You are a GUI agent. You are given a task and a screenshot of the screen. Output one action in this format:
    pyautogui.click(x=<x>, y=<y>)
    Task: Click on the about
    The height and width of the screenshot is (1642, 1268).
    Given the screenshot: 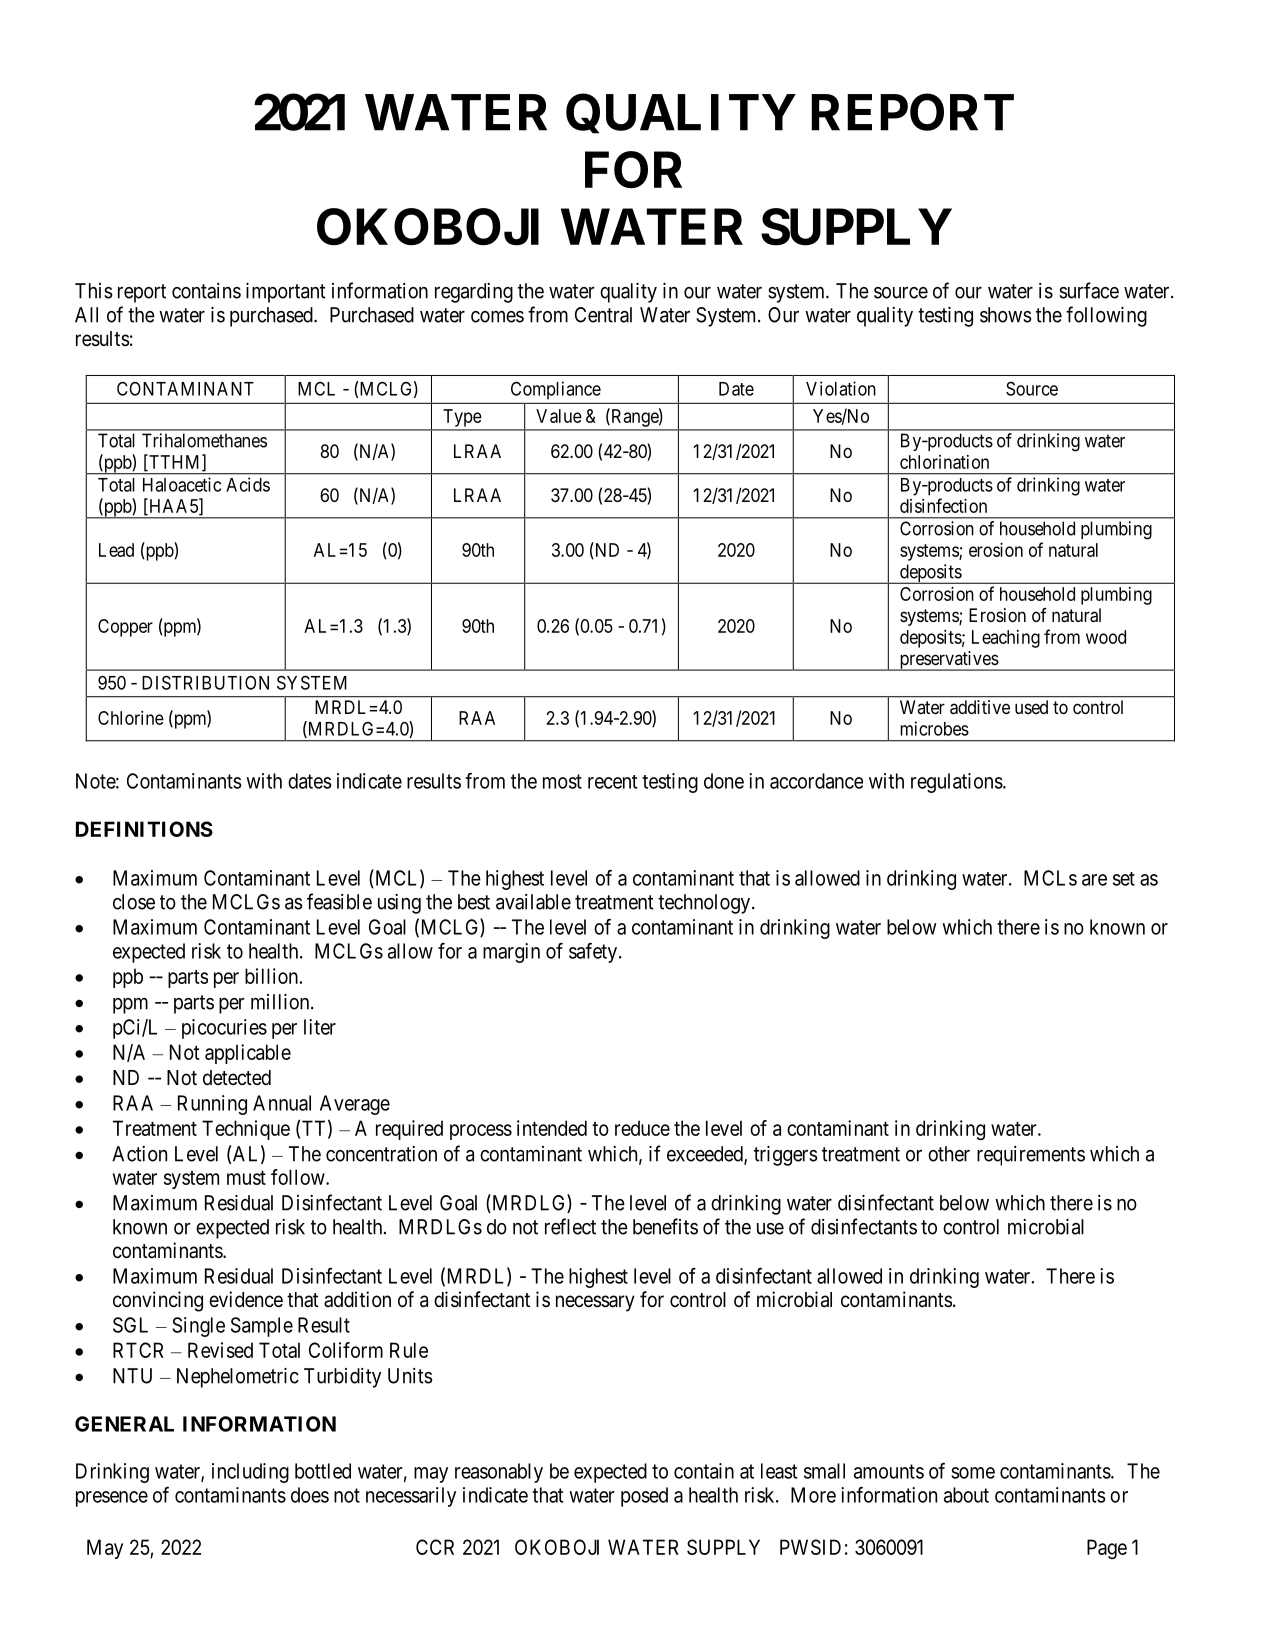 What is the action you would take?
    pyautogui.click(x=966, y=1495)
